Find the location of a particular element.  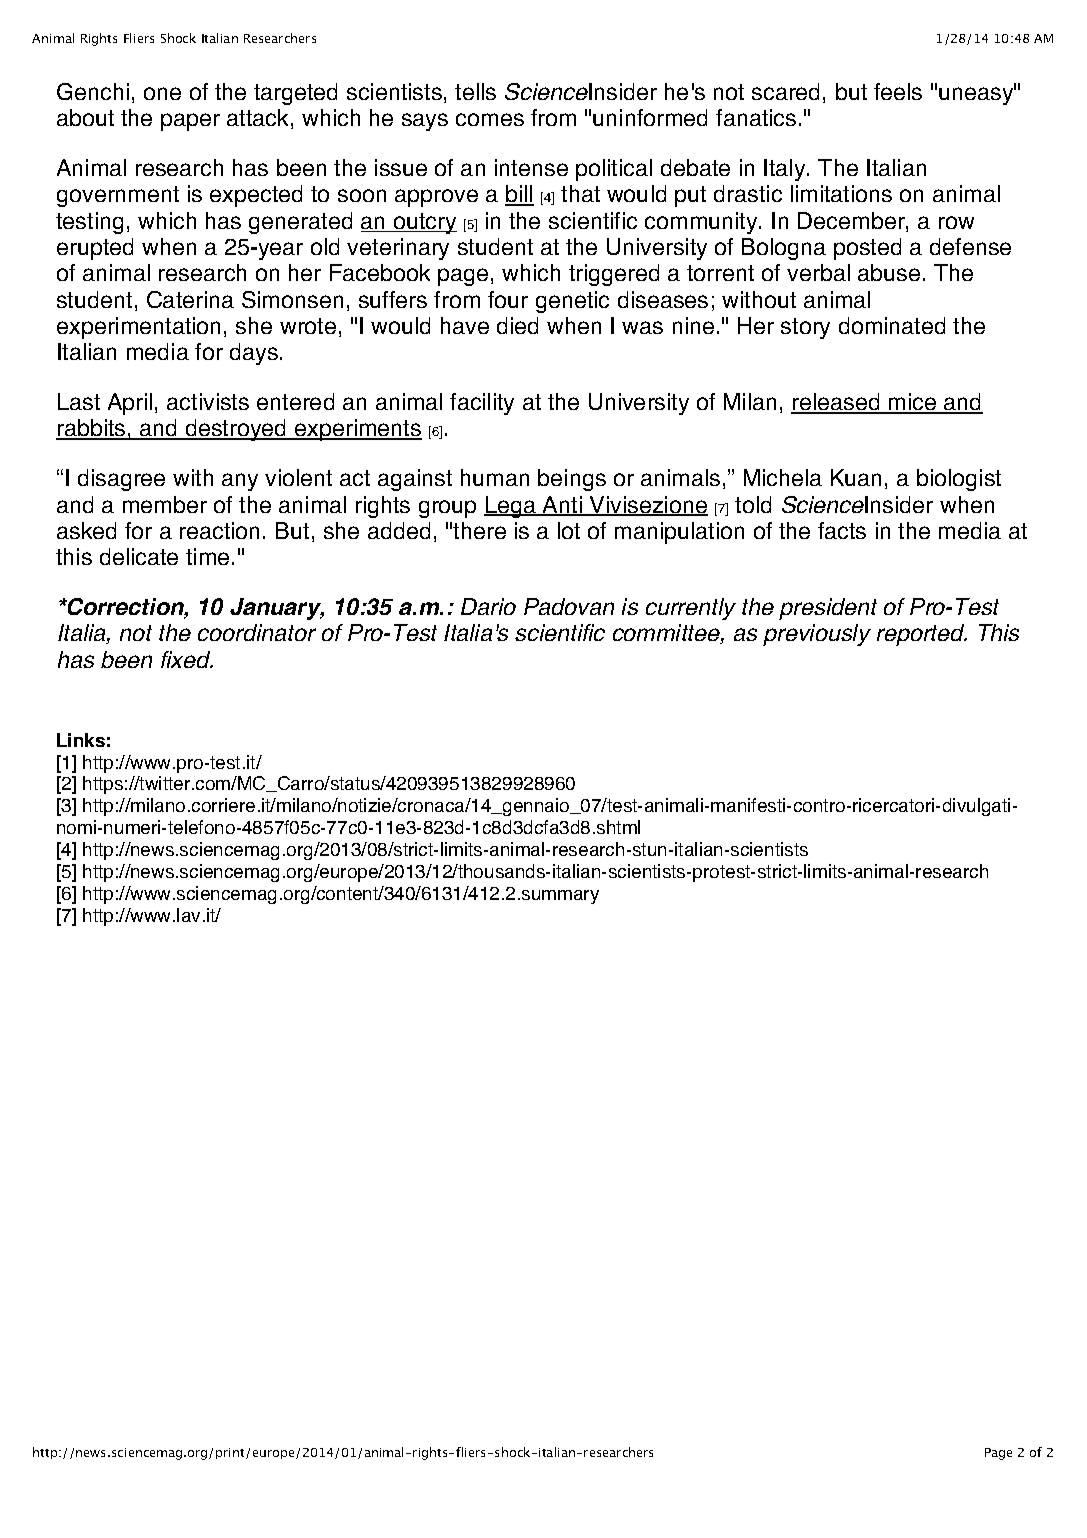

abuse is located at coordinates (889, 272).
